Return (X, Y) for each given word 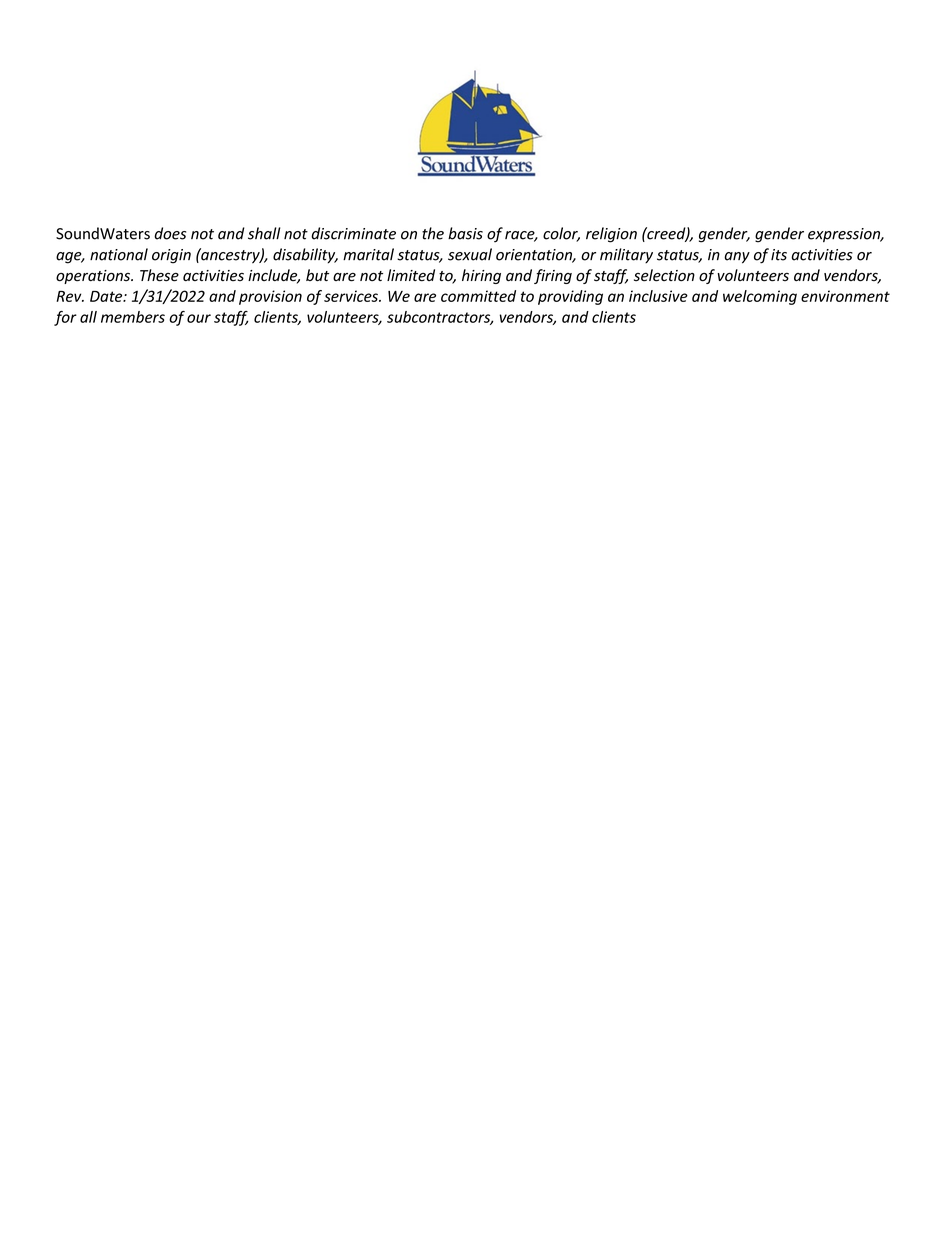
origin (171, 256)
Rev (70, 296)
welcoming (760, 297)
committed (478, 296)
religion (611, 235)
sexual (470, 254)
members (133, 317)
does (170, 233)
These (159, 275)
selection (664, 275)
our (199, 318)
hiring (481, 276)
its (779, 255)
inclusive (658, 296)
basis (465, 233)
